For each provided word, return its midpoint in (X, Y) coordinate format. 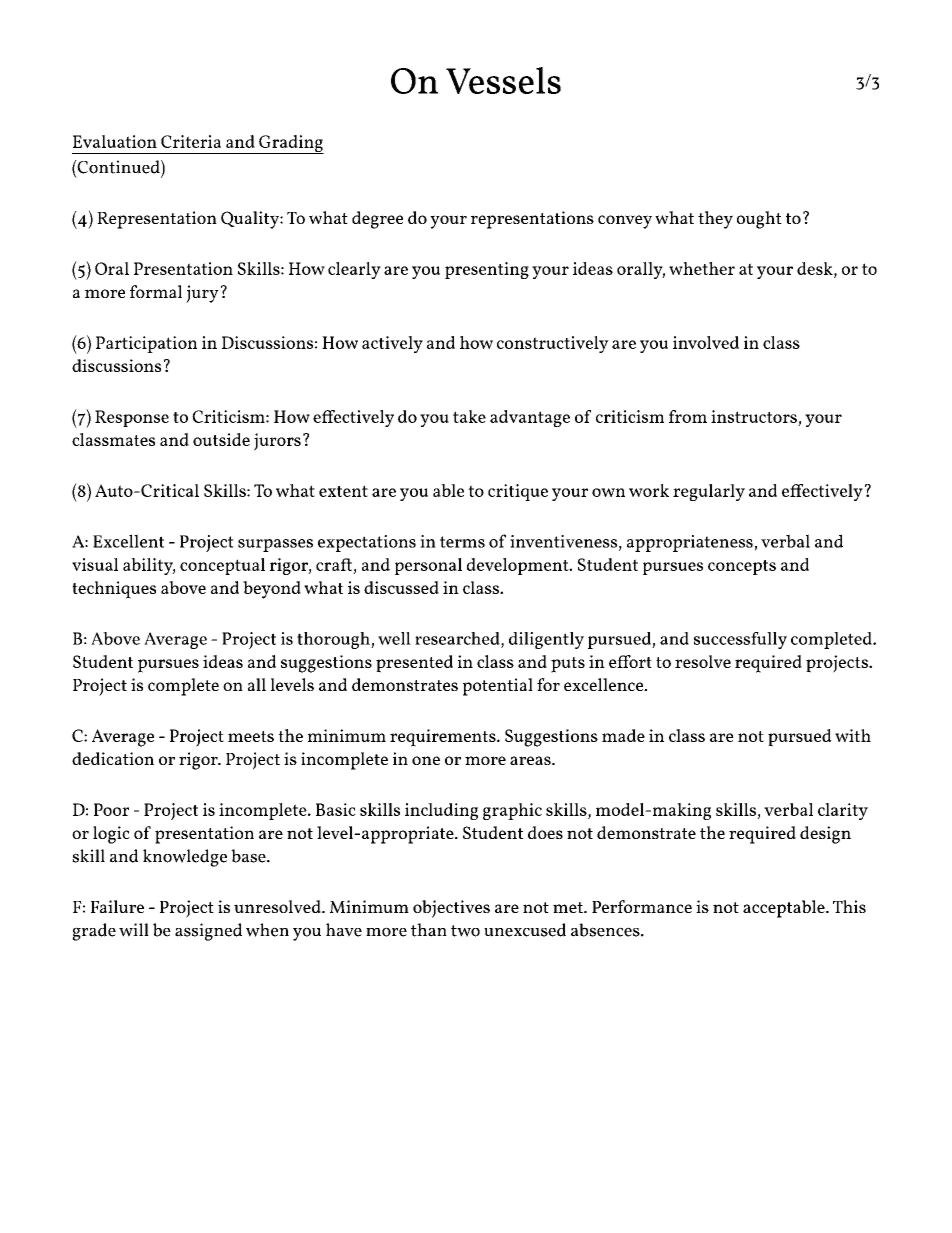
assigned (208, 932)
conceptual (222, 566)
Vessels (503, 80)
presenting (487, 270)
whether (702, 268)
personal (428, 566)
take (469, 416)
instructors (754, 416)
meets (251, 736)
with (853, 735)
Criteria (191, 141)
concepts (742, 567)
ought (759, 220)
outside (221, 439)
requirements (444, 738)
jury (202, 294)
